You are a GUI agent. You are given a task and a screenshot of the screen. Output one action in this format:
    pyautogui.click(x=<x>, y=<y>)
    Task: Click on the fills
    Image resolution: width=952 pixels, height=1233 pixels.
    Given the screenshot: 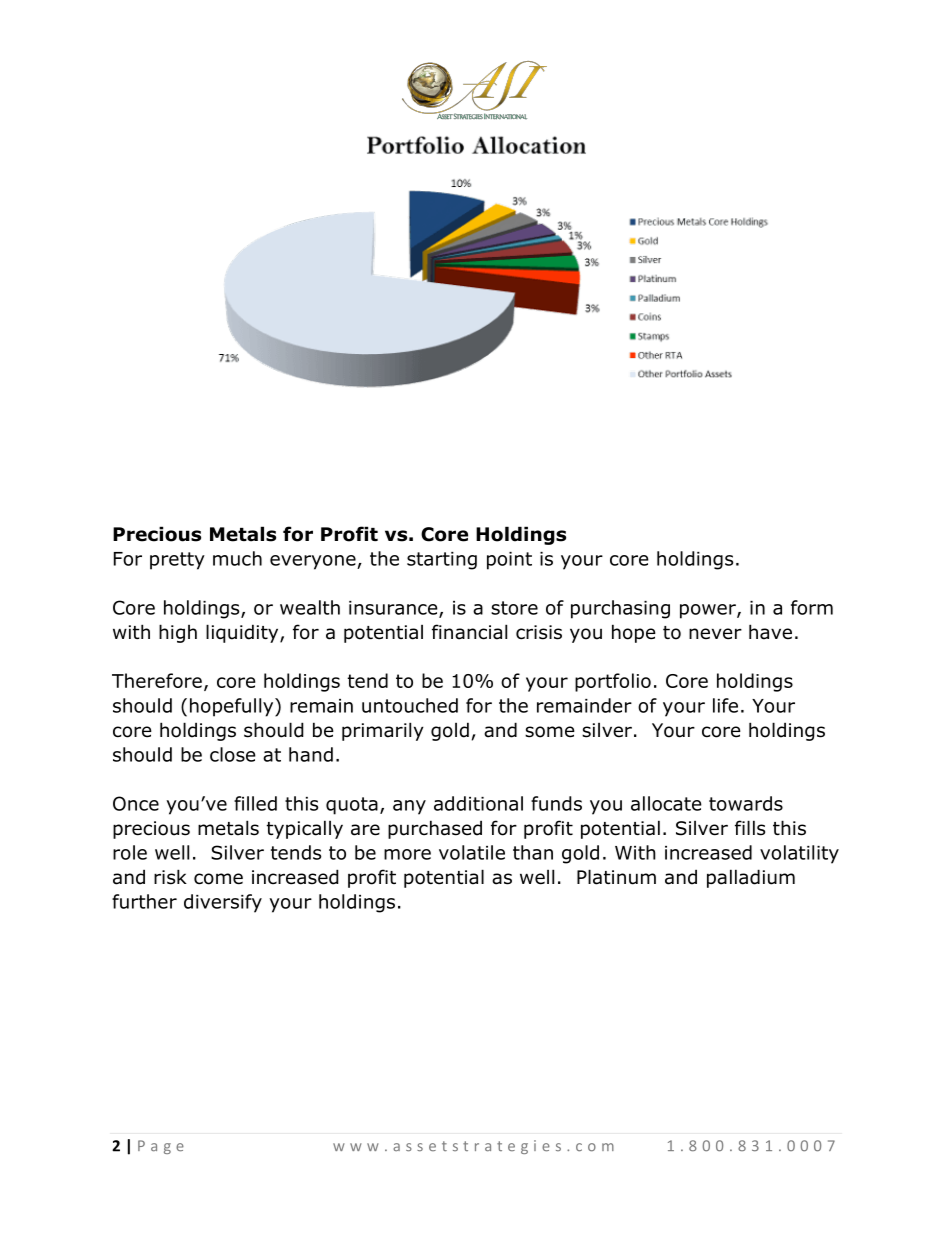 What is the action you would take?
    pyautogui.click(x=750, y=828)
